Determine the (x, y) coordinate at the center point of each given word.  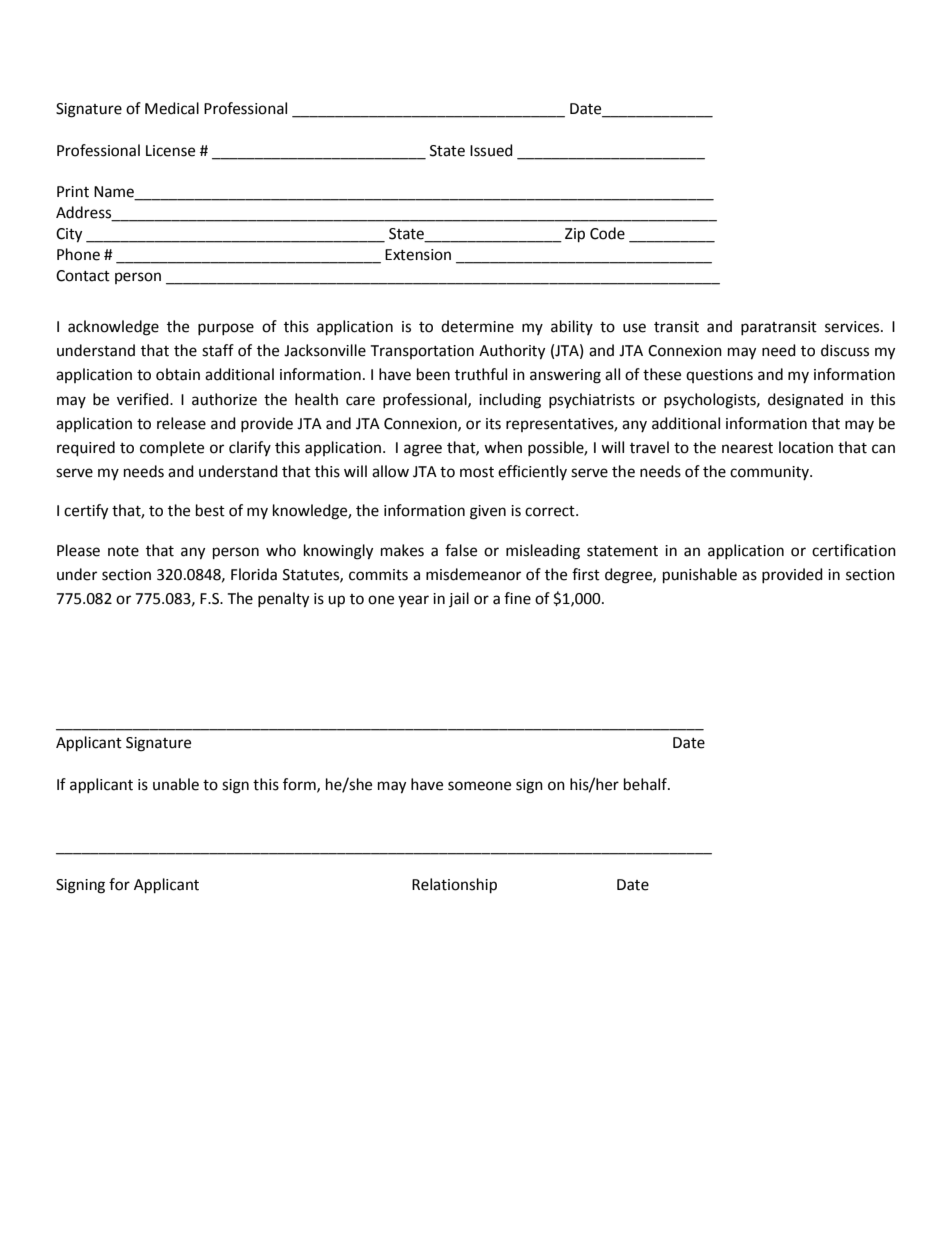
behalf (646, 784)
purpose (226, 329)
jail (459, 599)
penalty (283, 600)
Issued (491, 150)
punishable (700, 576)
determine (477, 326)
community (770, 473)
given (488, 512)
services (853, 327)
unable (176, 784)
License (170, 151)
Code (607, 233)
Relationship (454, 886)
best (210, 510)
